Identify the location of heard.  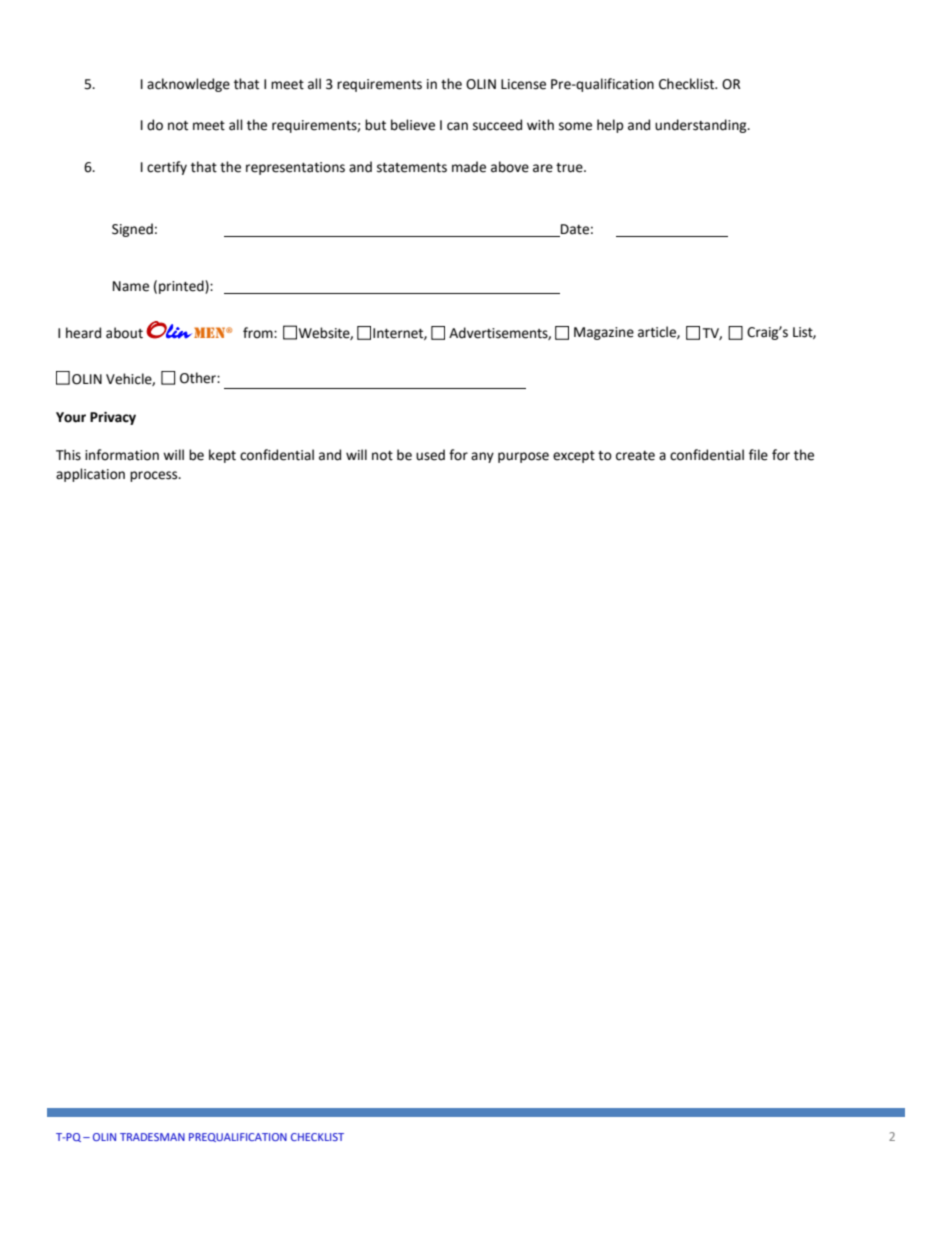
(83, 333).
